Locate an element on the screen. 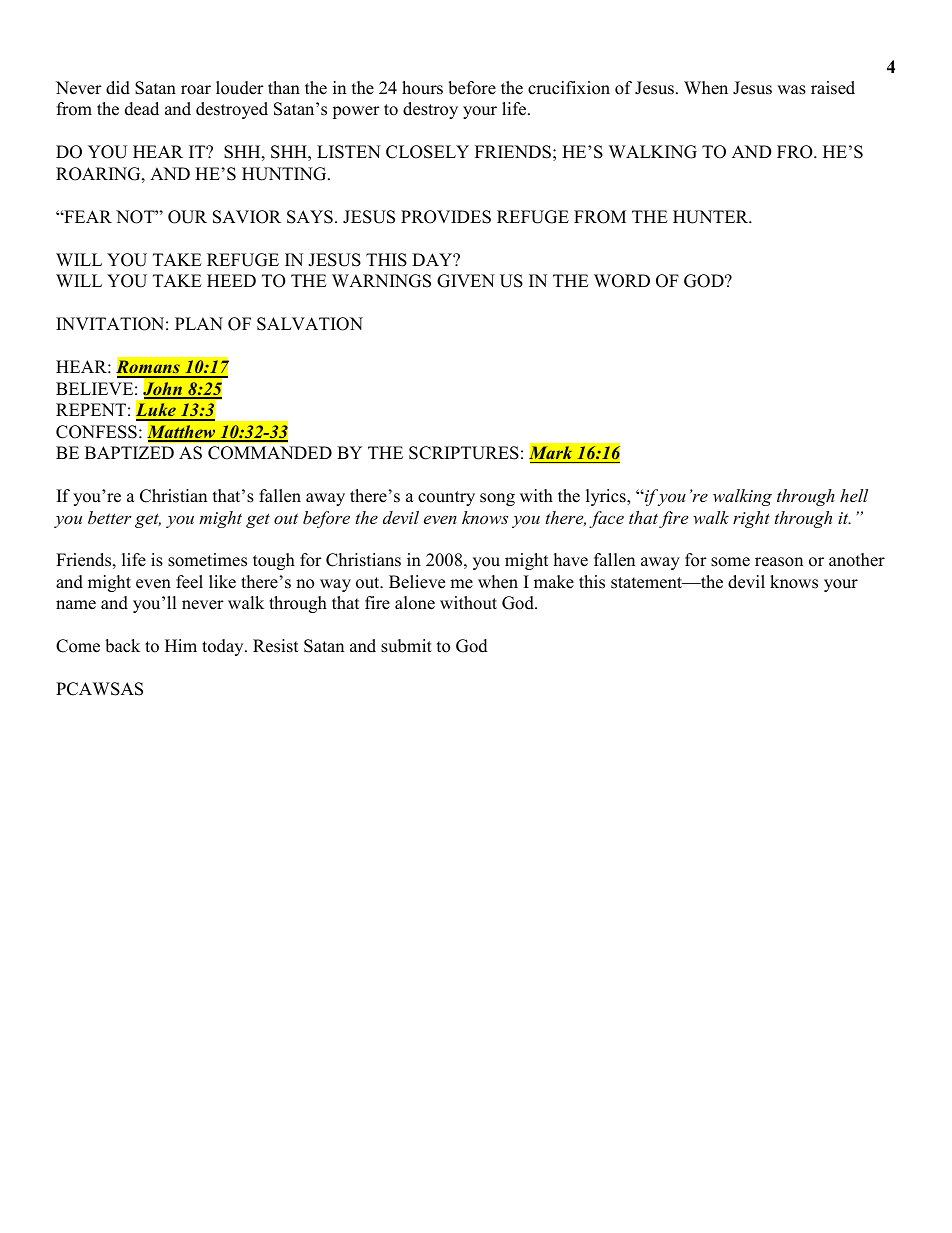 This screenshot has width=952, height=1233. country is located at coordinates (446, 498).
